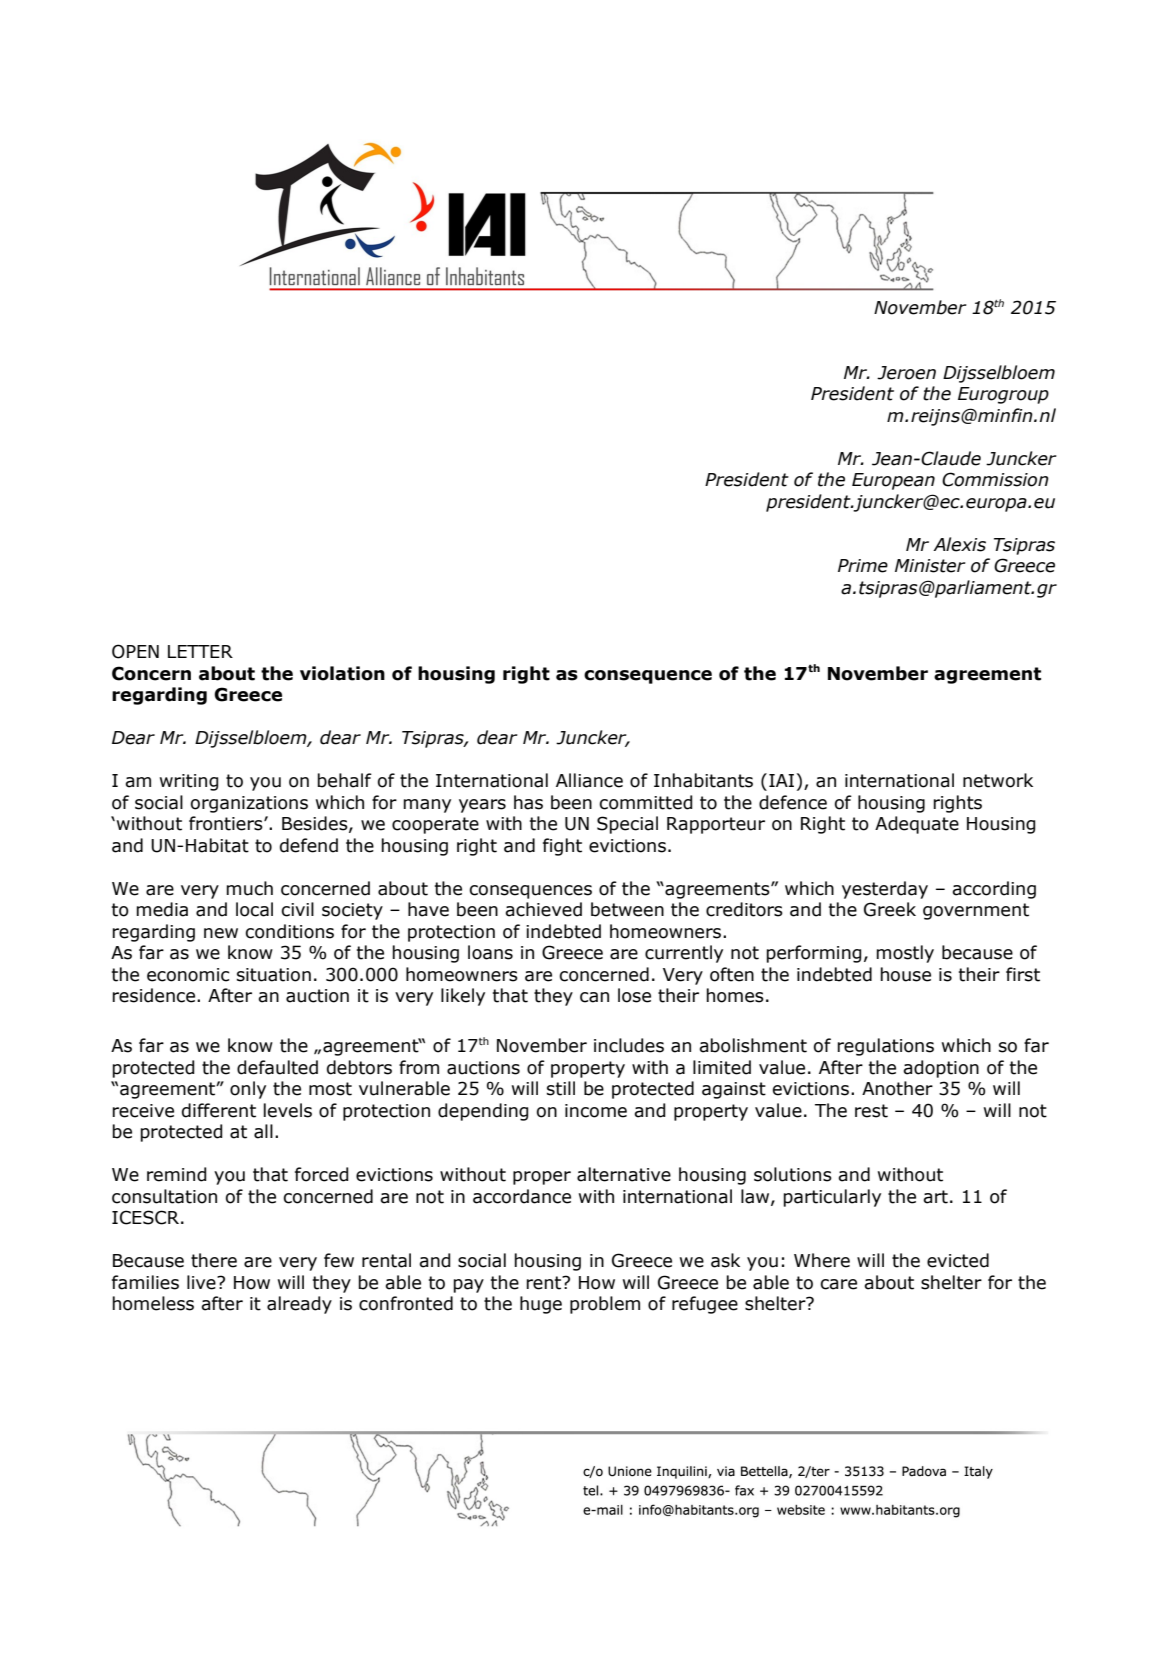  I want to click on LETTER, so click(200, 651).
